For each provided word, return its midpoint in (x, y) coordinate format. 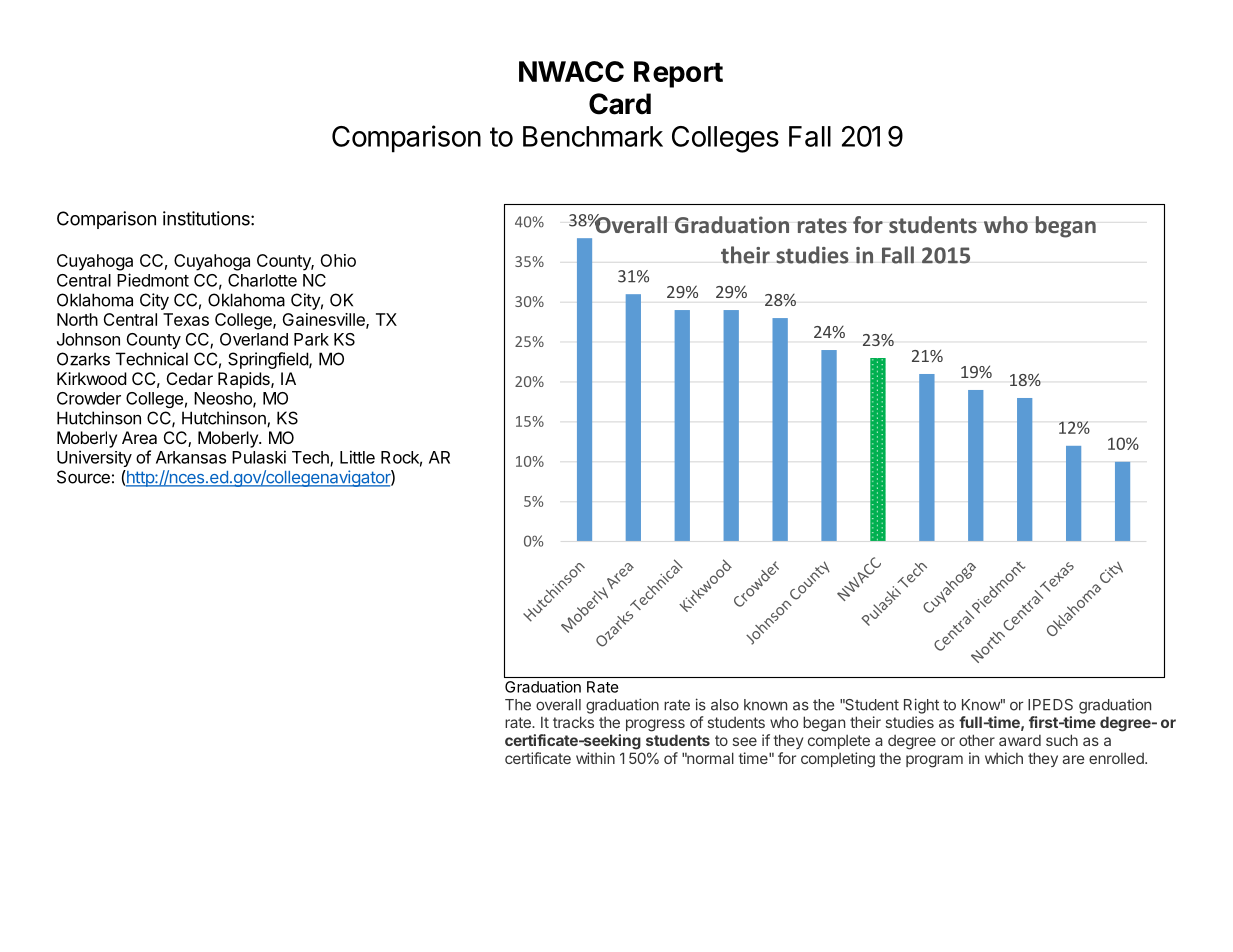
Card (620, 104)
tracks (573, 722)
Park (311, 339)
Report (678, 74)
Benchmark (593, 136)
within (595, 758)
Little (357, 457)
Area (139, 437)
